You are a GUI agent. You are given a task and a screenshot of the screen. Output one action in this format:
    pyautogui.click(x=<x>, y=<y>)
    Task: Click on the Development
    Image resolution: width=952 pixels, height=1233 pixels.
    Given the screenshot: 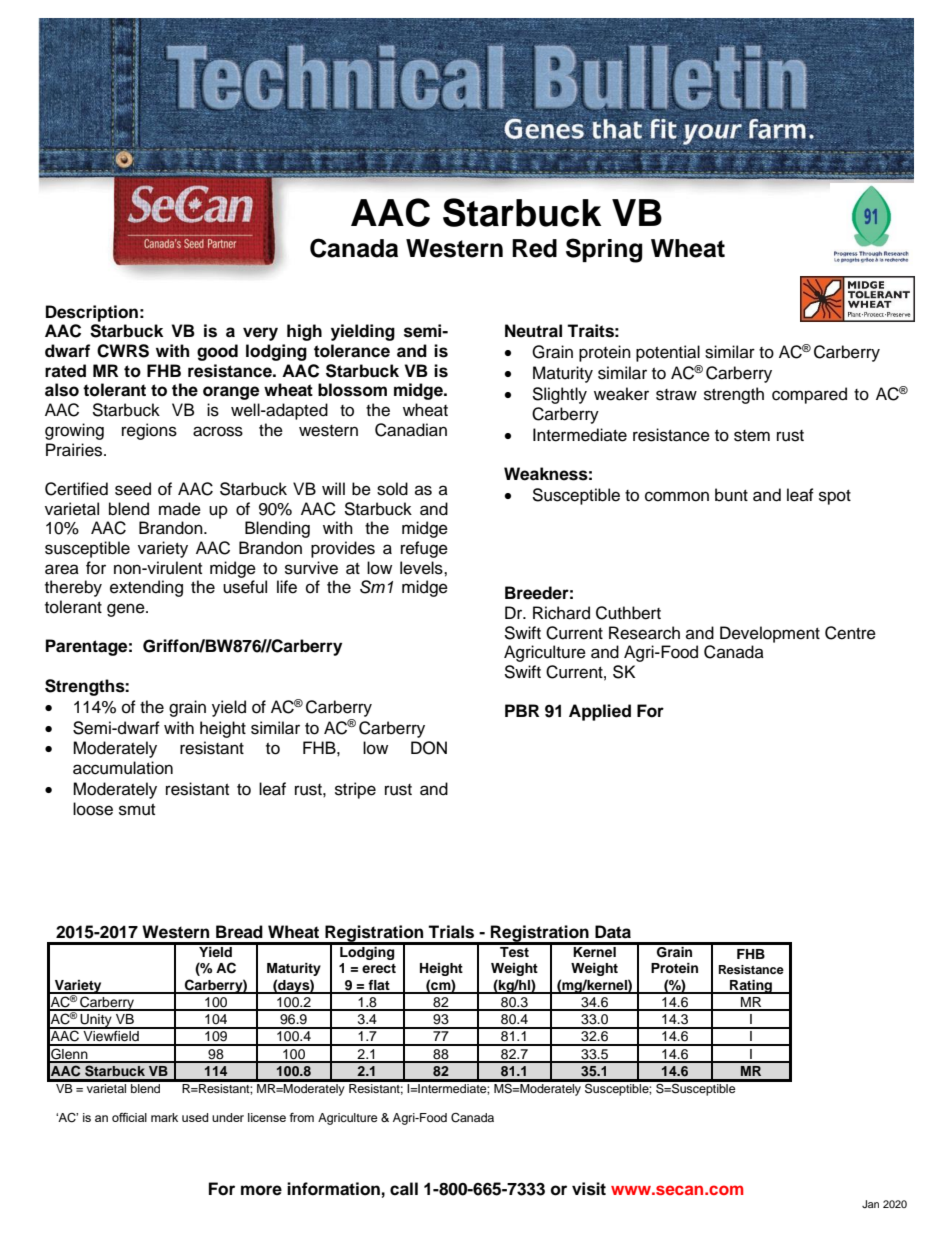 What is the action you would take?
    pyautogui.click(x=770, y=634)
